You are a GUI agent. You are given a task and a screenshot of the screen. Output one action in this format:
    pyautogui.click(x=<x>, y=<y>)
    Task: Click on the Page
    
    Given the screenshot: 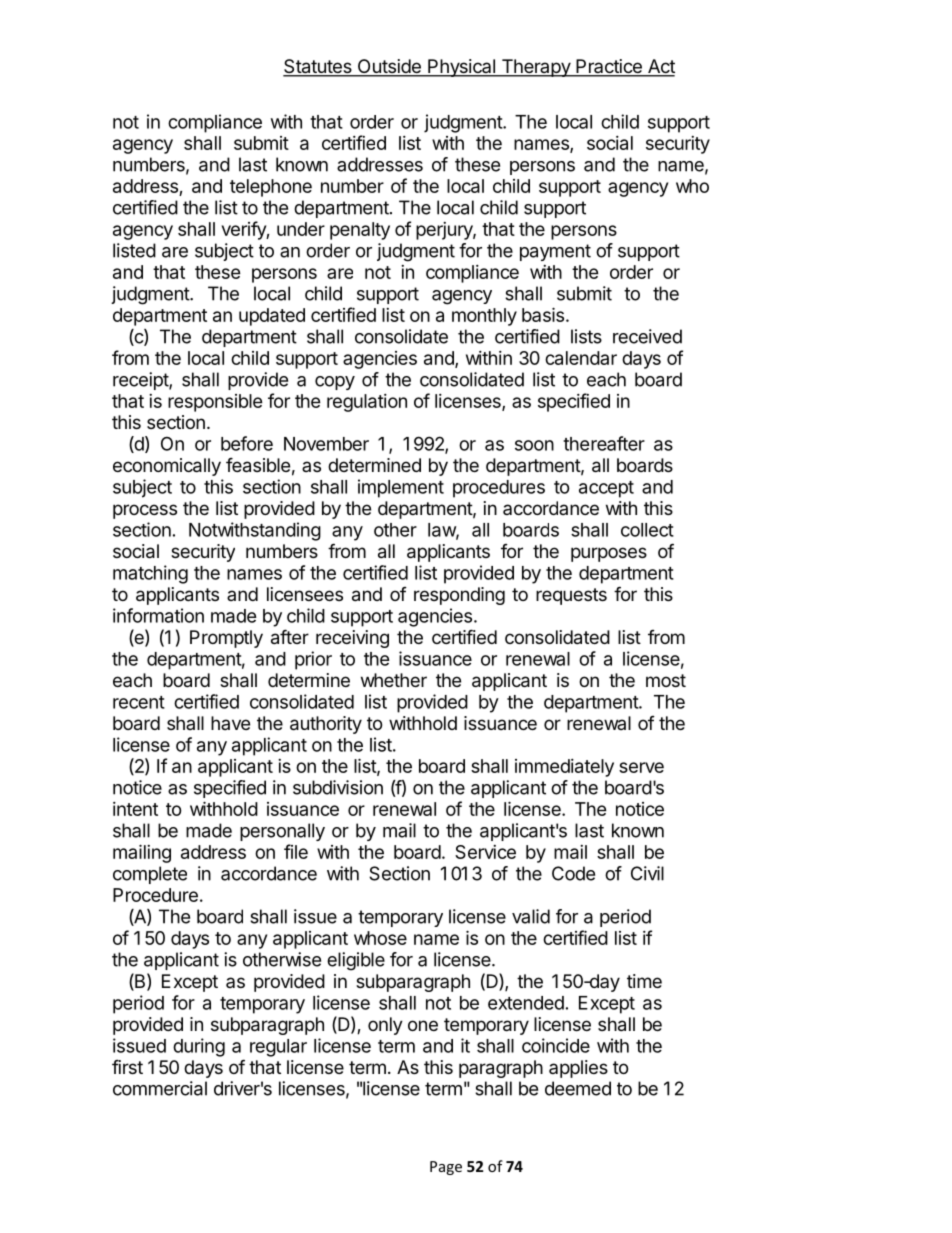 What is the action you would take?
    pyautogui.click(x=446, y=1168)
